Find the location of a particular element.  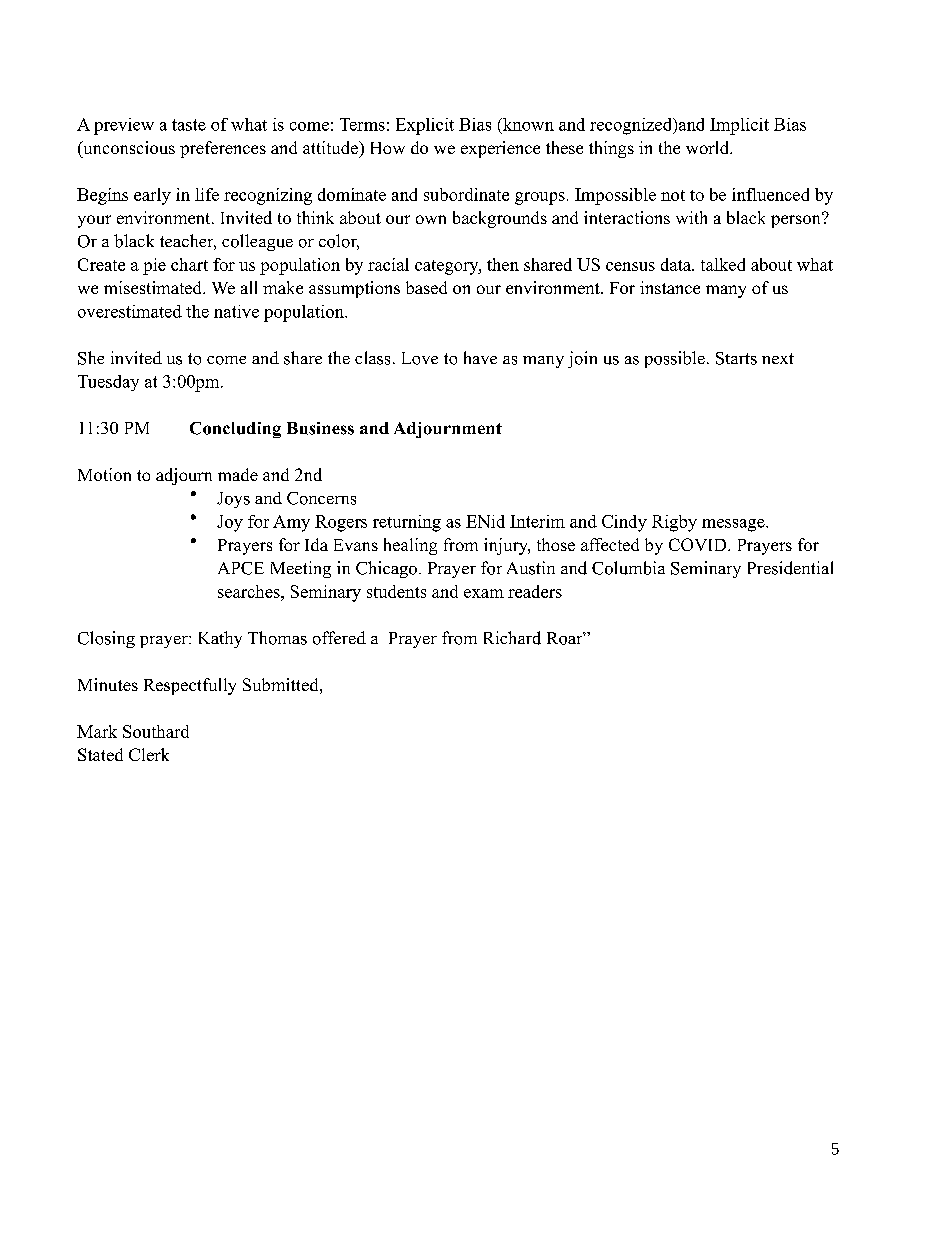

Tuesday is located at coordinates (108, 383).
